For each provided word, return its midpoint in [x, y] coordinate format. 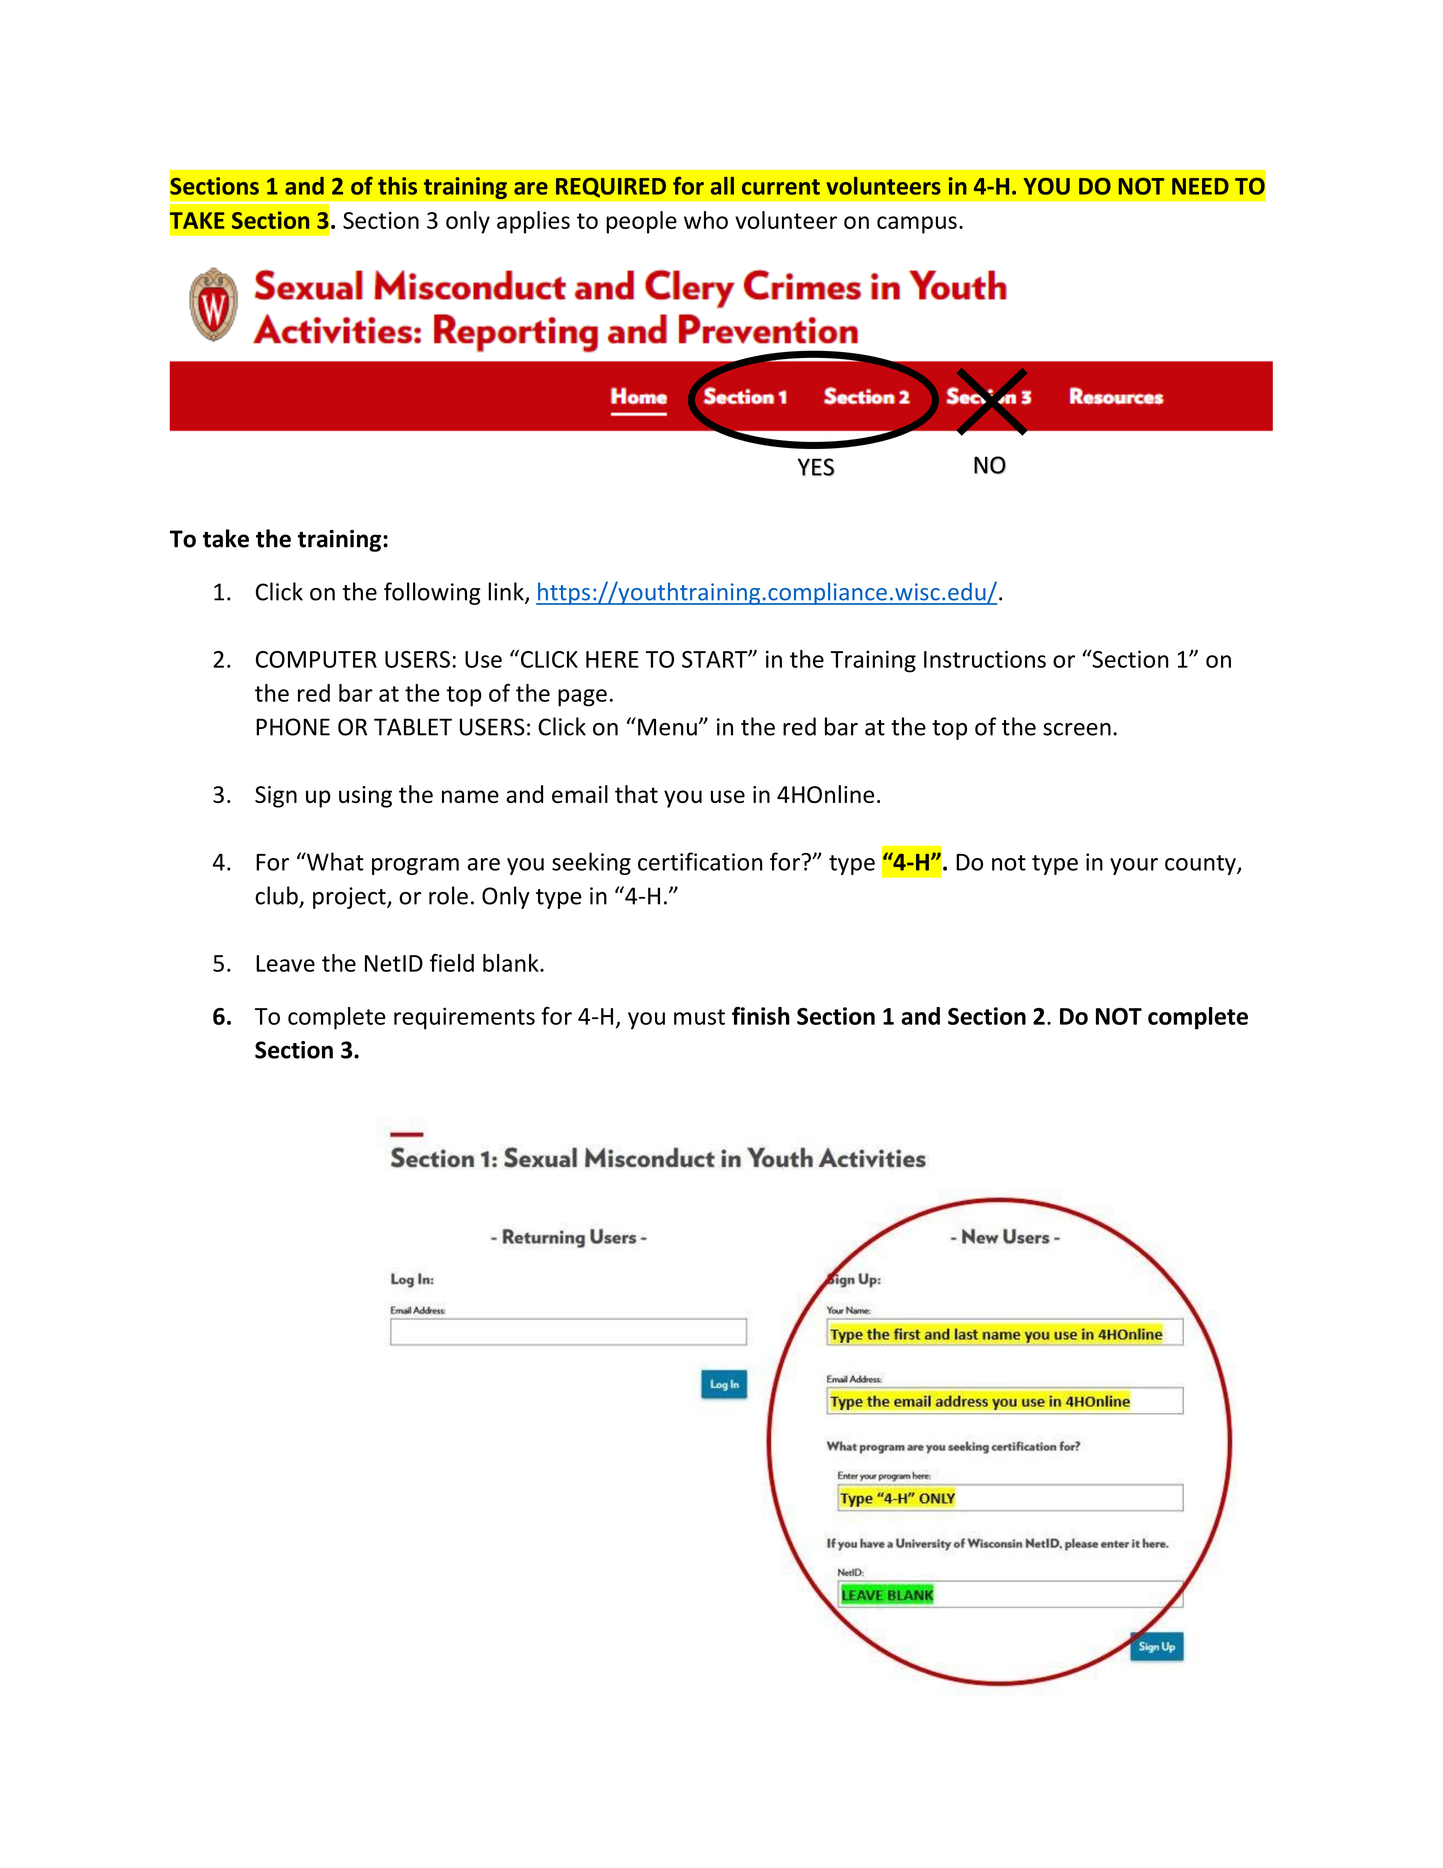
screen [1077, 729]
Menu [667, 727]
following [432, 593]
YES [816, 467]
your [1134, 866]
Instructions [985, 659]
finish [761, 1016]
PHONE [293, 727]
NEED [1200, 186]
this [397, 186]
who [706, 220]
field [452, 963]
